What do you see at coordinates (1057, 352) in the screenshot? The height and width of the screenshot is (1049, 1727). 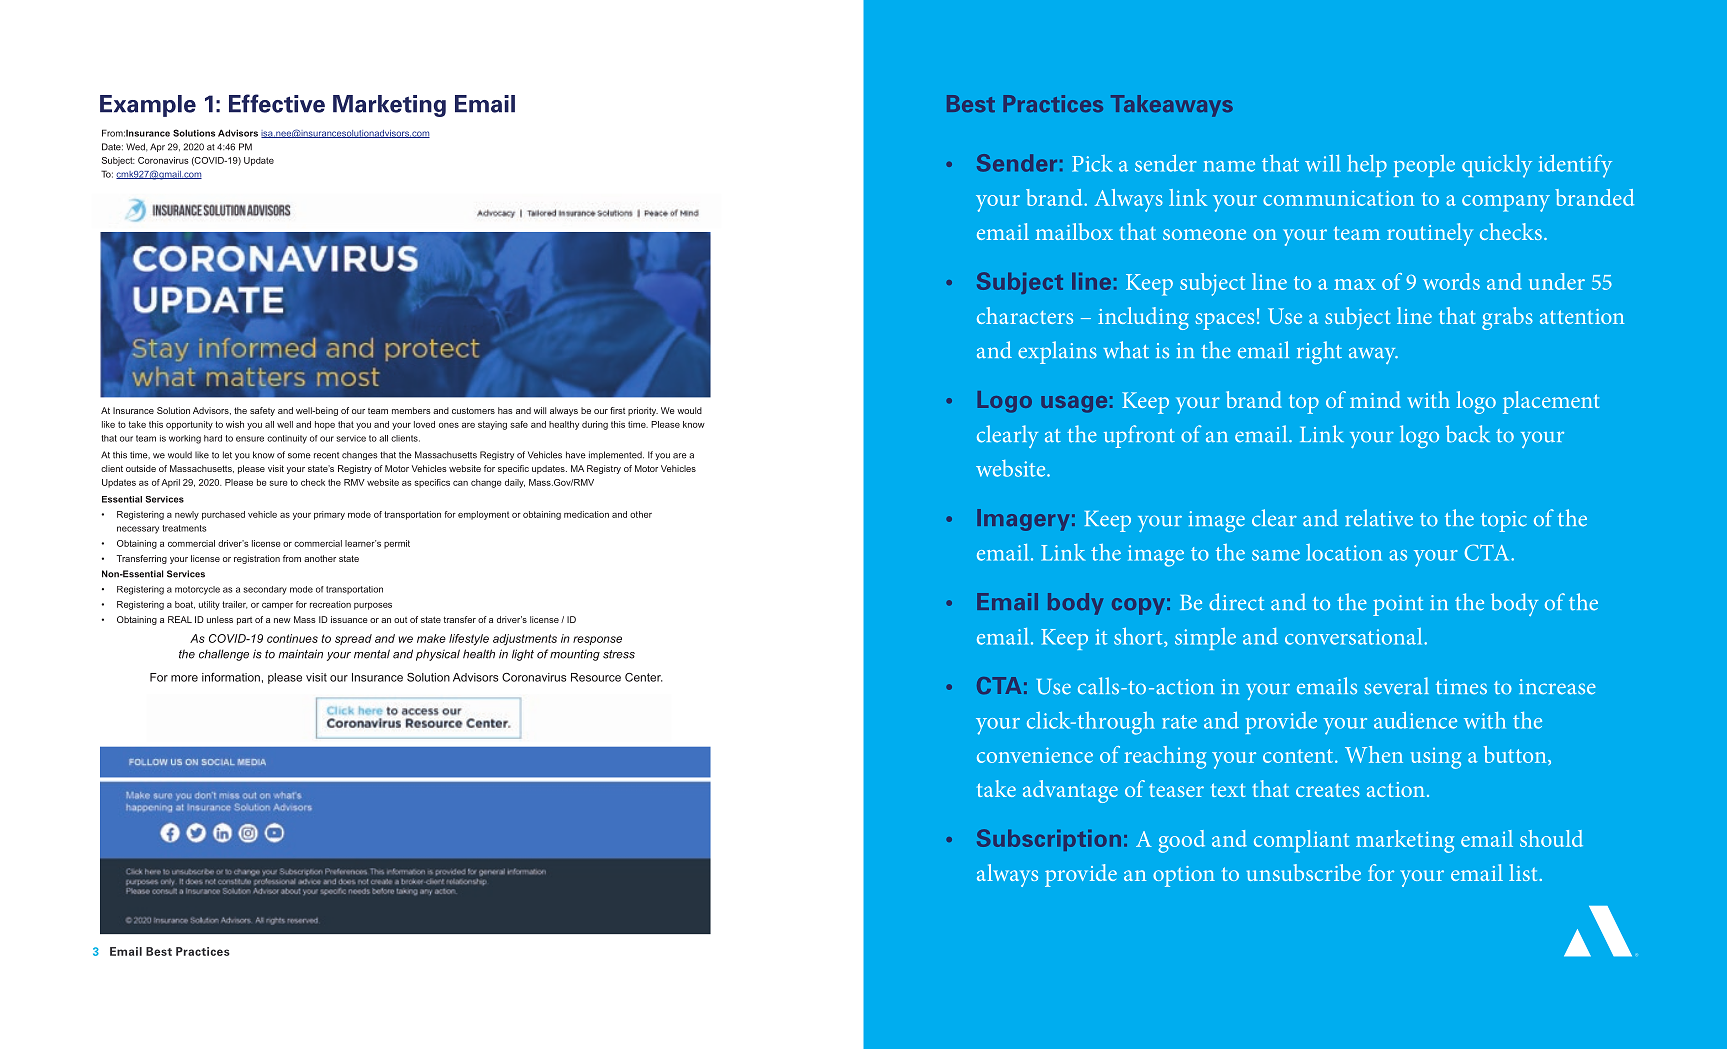 I see `explains` at bounding box center [1057, 352].
